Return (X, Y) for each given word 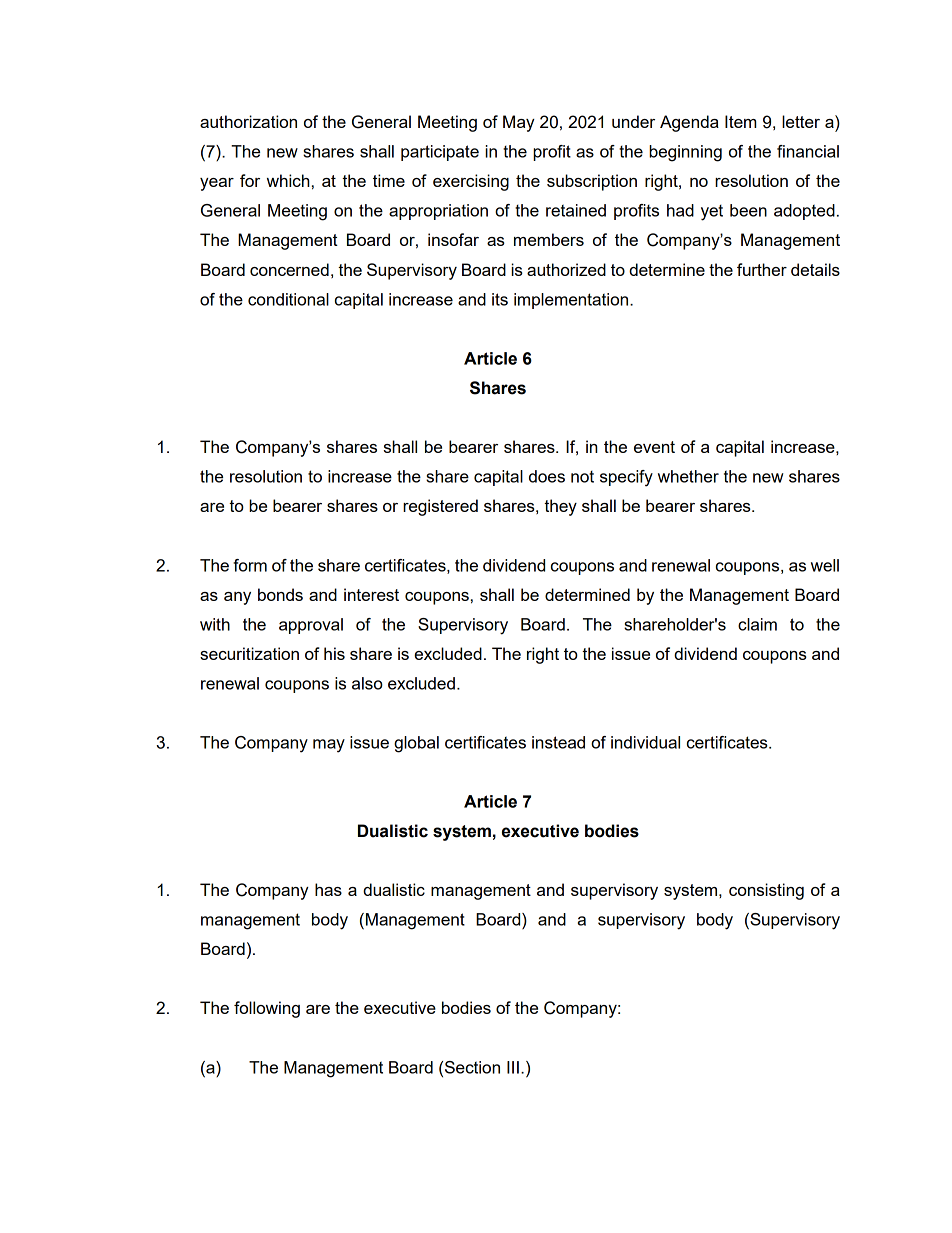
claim (757, 624)
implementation (572, 301)
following (267, 1009)
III (513, 1067)
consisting (766, 891)
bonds (280, 594)
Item (740, 121)
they (560, 507)
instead (558, 742)
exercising (471, 182)
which (288, 180)
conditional (288, 299)
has (328, 889)
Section (472, 1067)
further (762, 269)
